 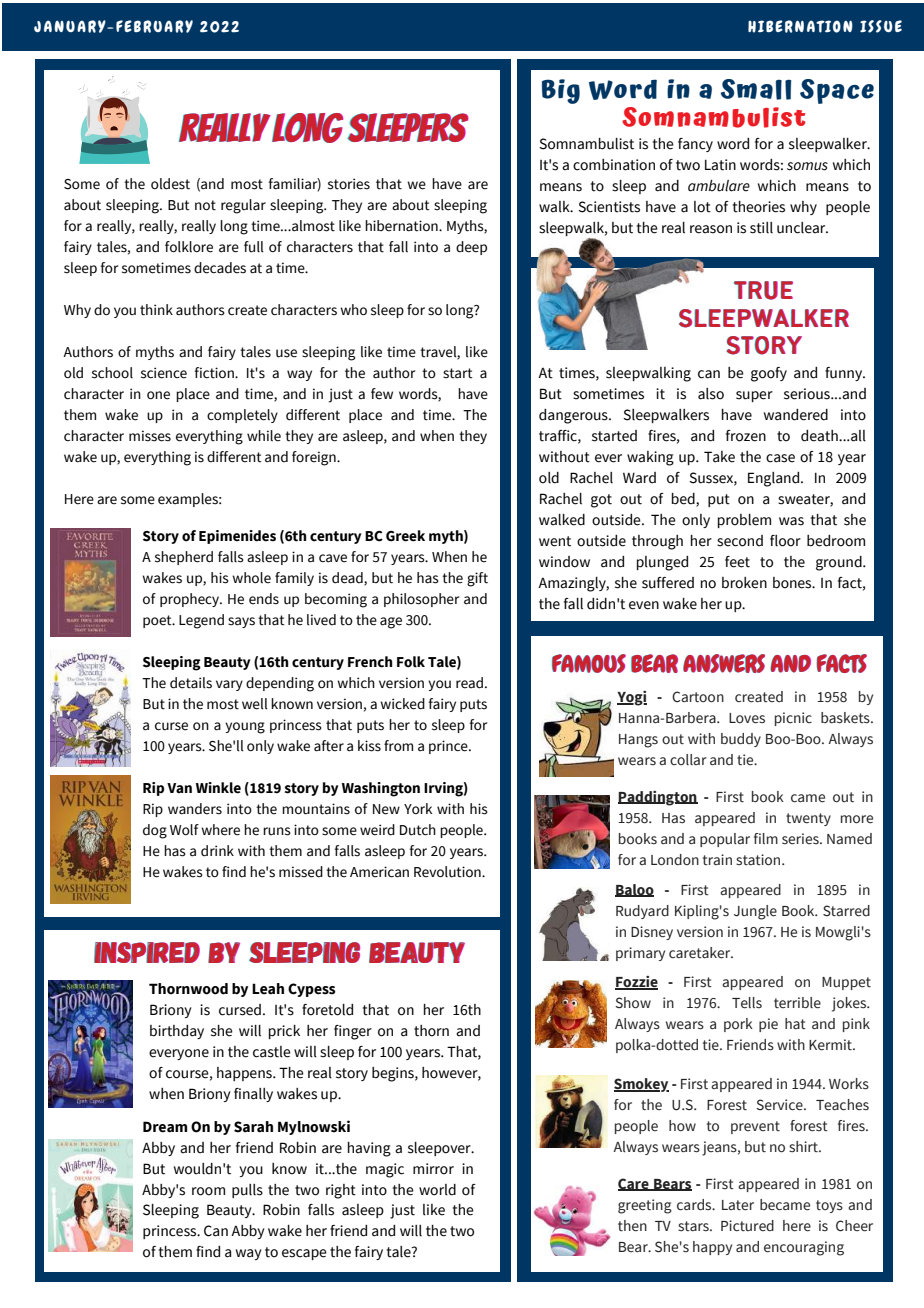 What do you see at coordinates (756, 89) in the screenshot?
I see `Small` at bounding box center [756, 89].
